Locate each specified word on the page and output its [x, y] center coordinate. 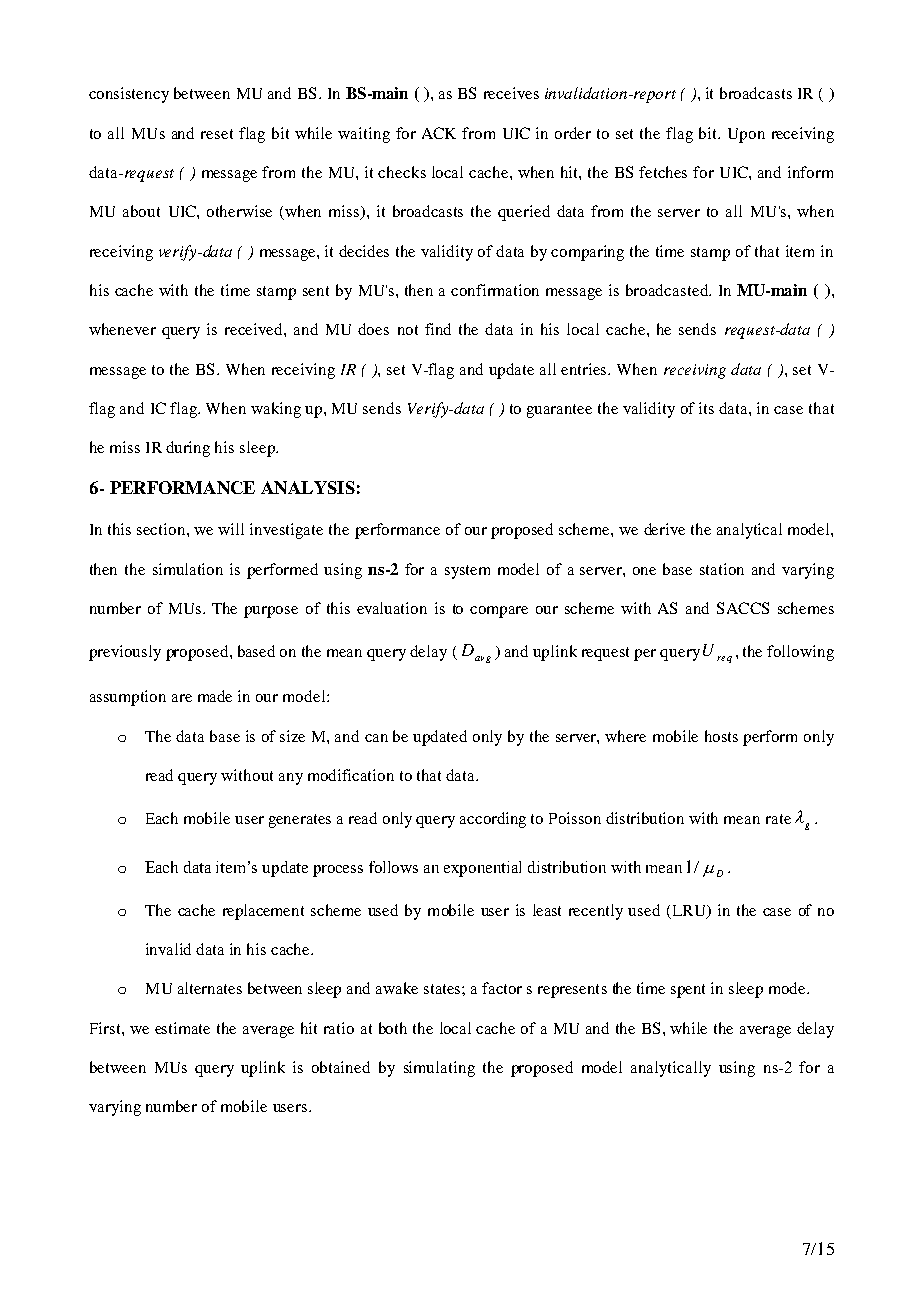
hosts [721, 736]
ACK [439, 133]
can [376, 738]
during [188, 449]
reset [217, 134]
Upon [746, 135]
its [706, 408]
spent [688, 991]
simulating [439, 1069]
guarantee [559, 411]
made [215, 696]
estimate [182, 1028]
